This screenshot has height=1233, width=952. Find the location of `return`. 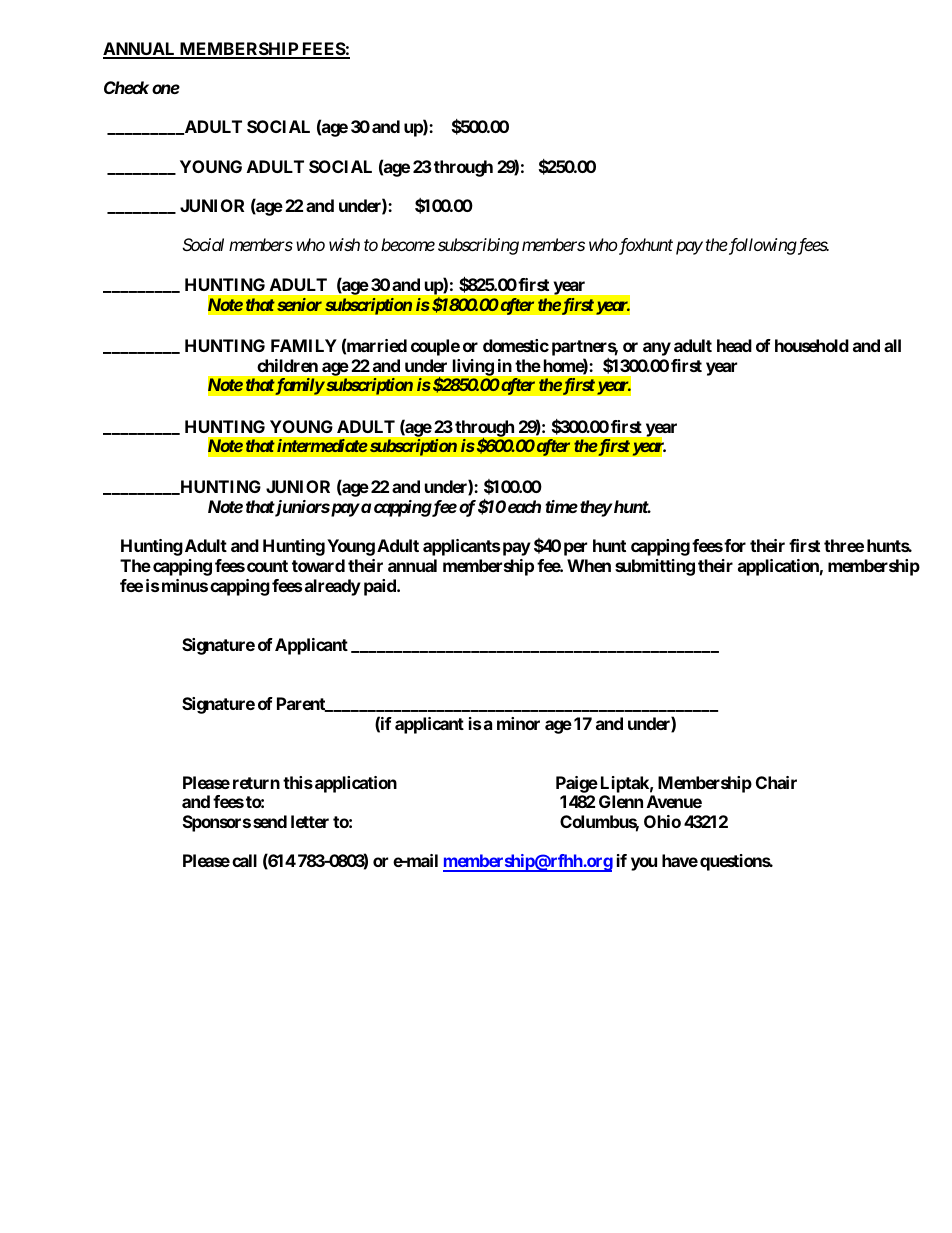

return is located at coordinates (256, 783).
